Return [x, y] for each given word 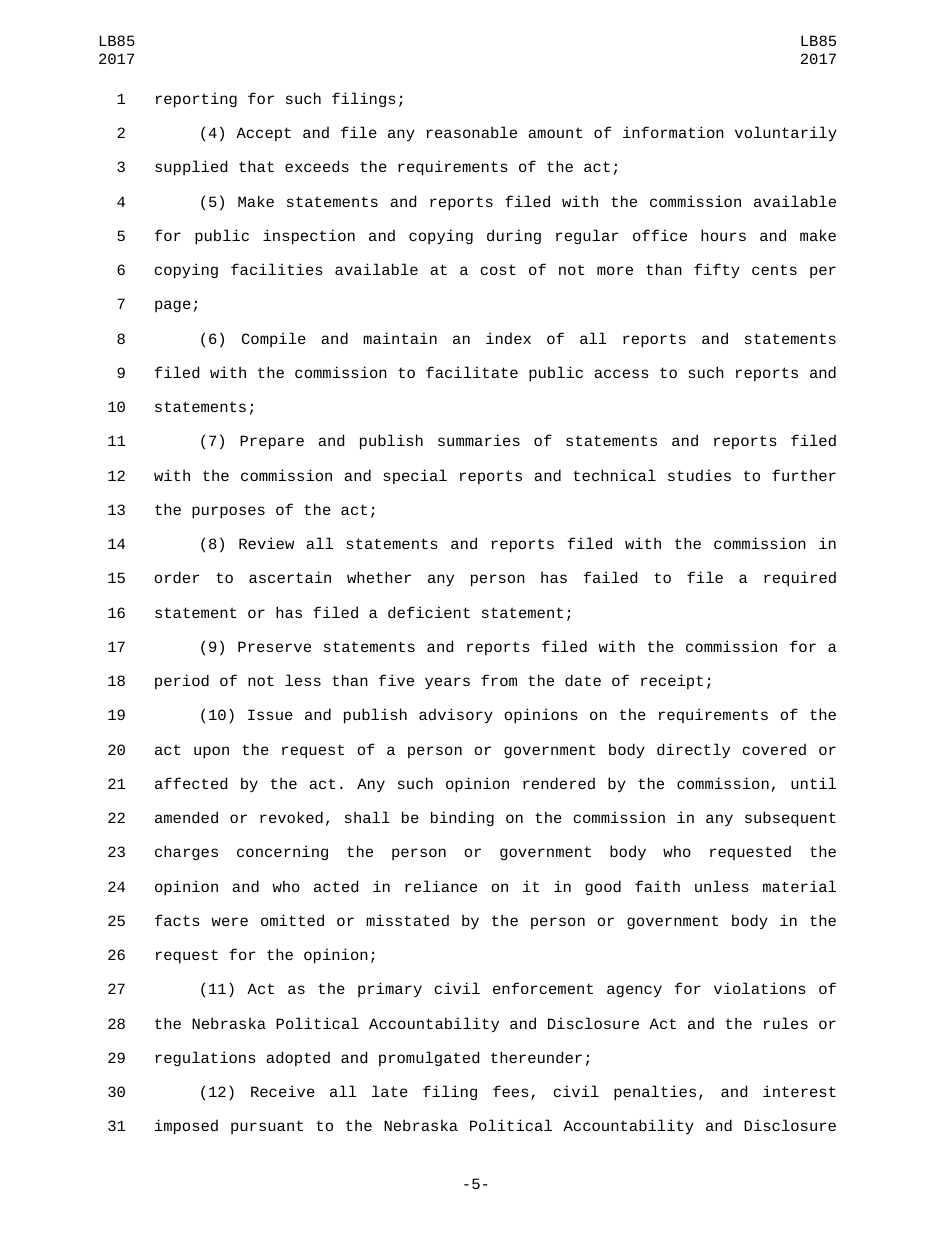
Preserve [274, 646]
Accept [263, 134]
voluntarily [786, 133]
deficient [429, 612]
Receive [283, 1091]
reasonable [471, 132]
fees [511, 1091]
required [800, 579]
